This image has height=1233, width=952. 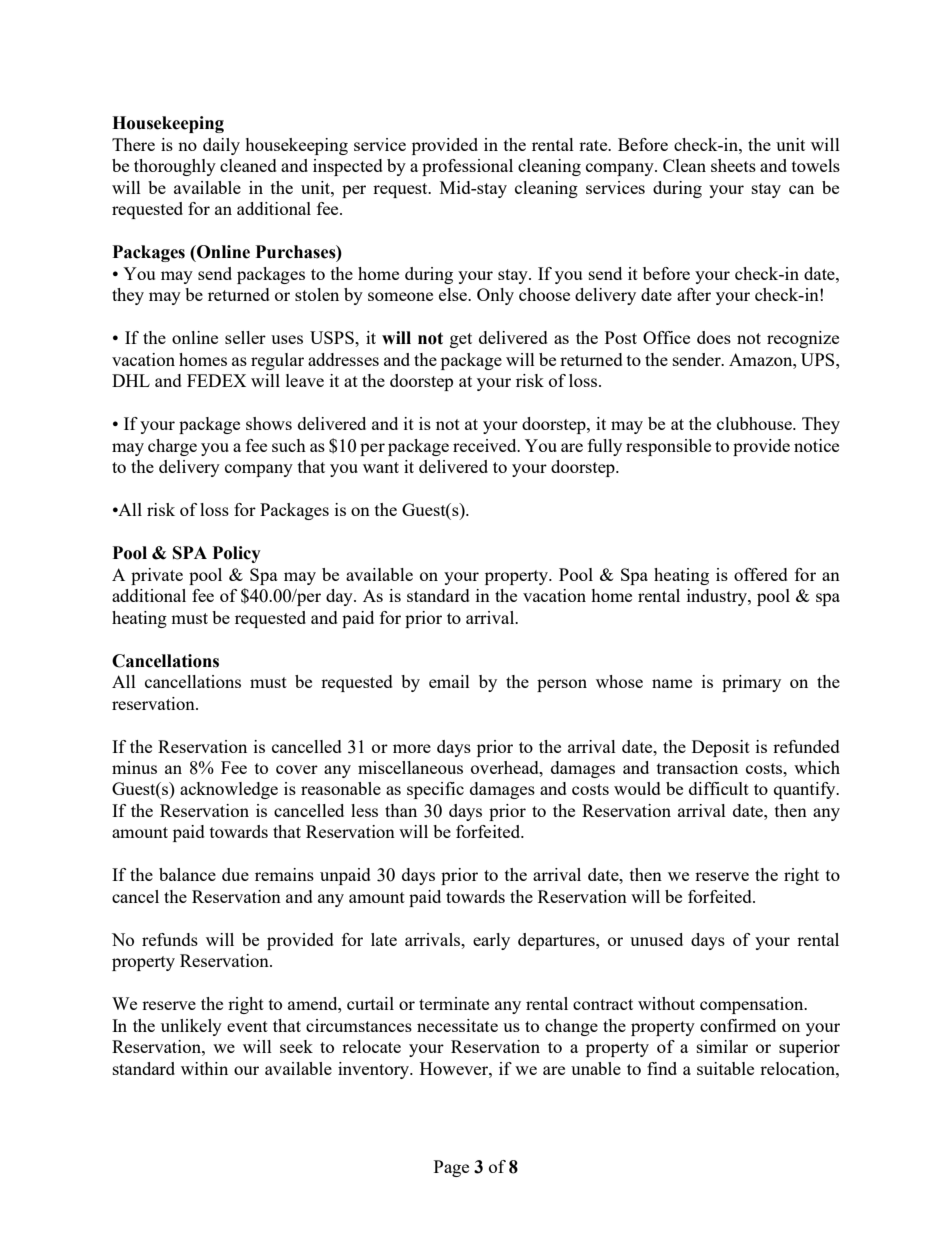 What do you see at coordinates (719, 788) in the image?
I see `difficult` at bounding box center [719, 788].
